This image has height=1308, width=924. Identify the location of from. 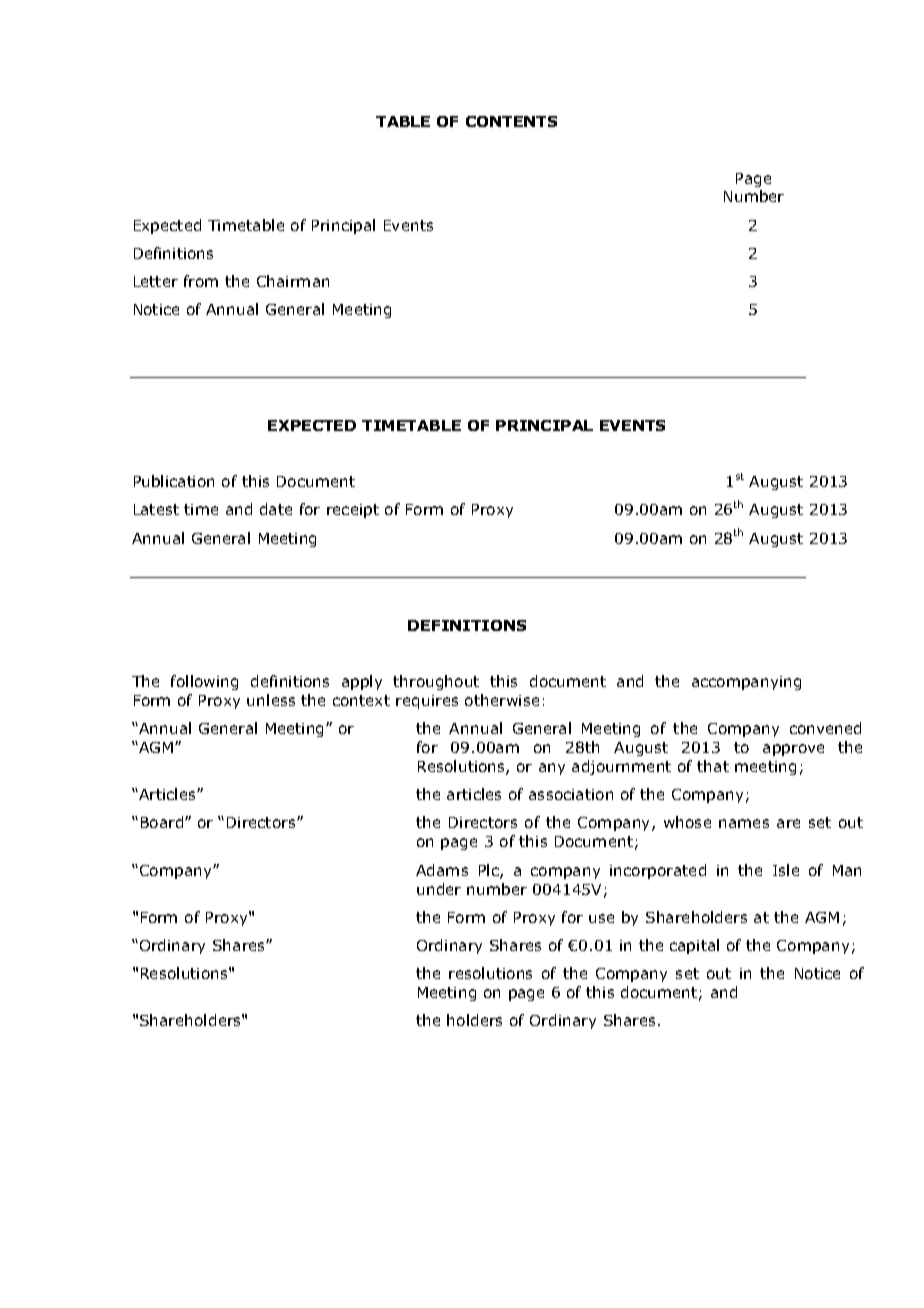
(201, 281).
